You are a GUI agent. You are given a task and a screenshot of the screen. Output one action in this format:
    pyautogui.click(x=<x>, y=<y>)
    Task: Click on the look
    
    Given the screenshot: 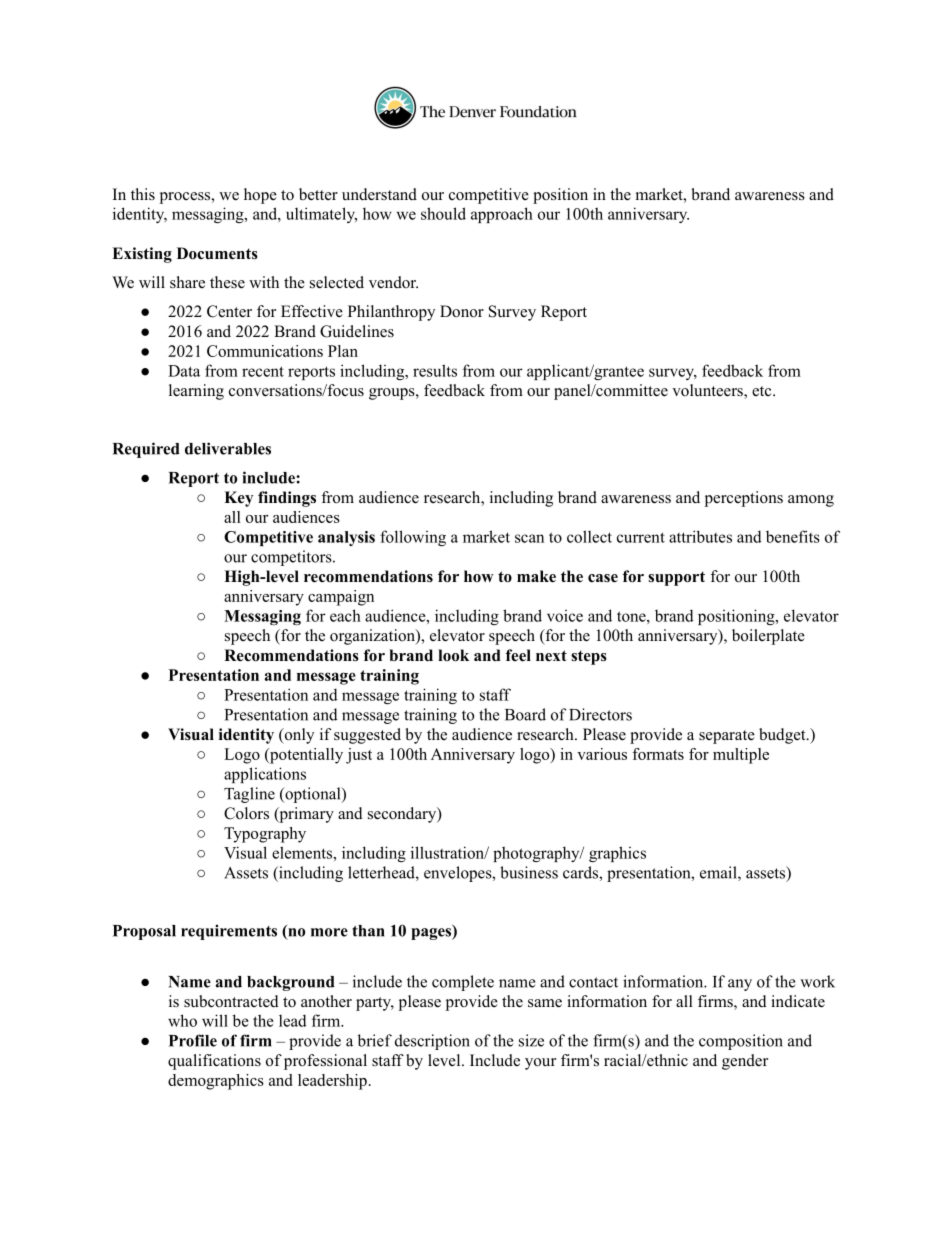 What is the action you would take?
    pyautogui.click(x=453, y=655)
